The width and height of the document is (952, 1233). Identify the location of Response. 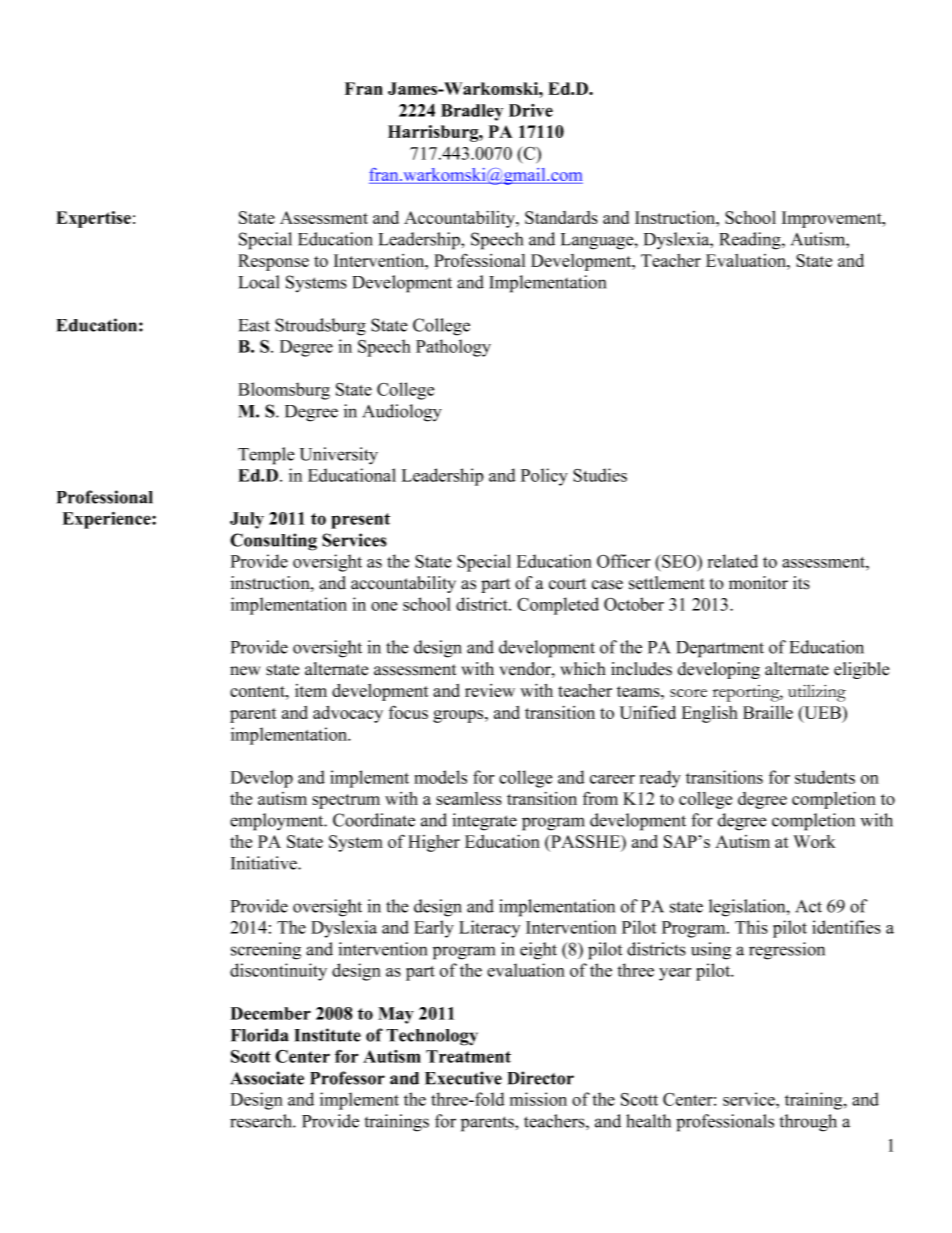
(273, 262).
